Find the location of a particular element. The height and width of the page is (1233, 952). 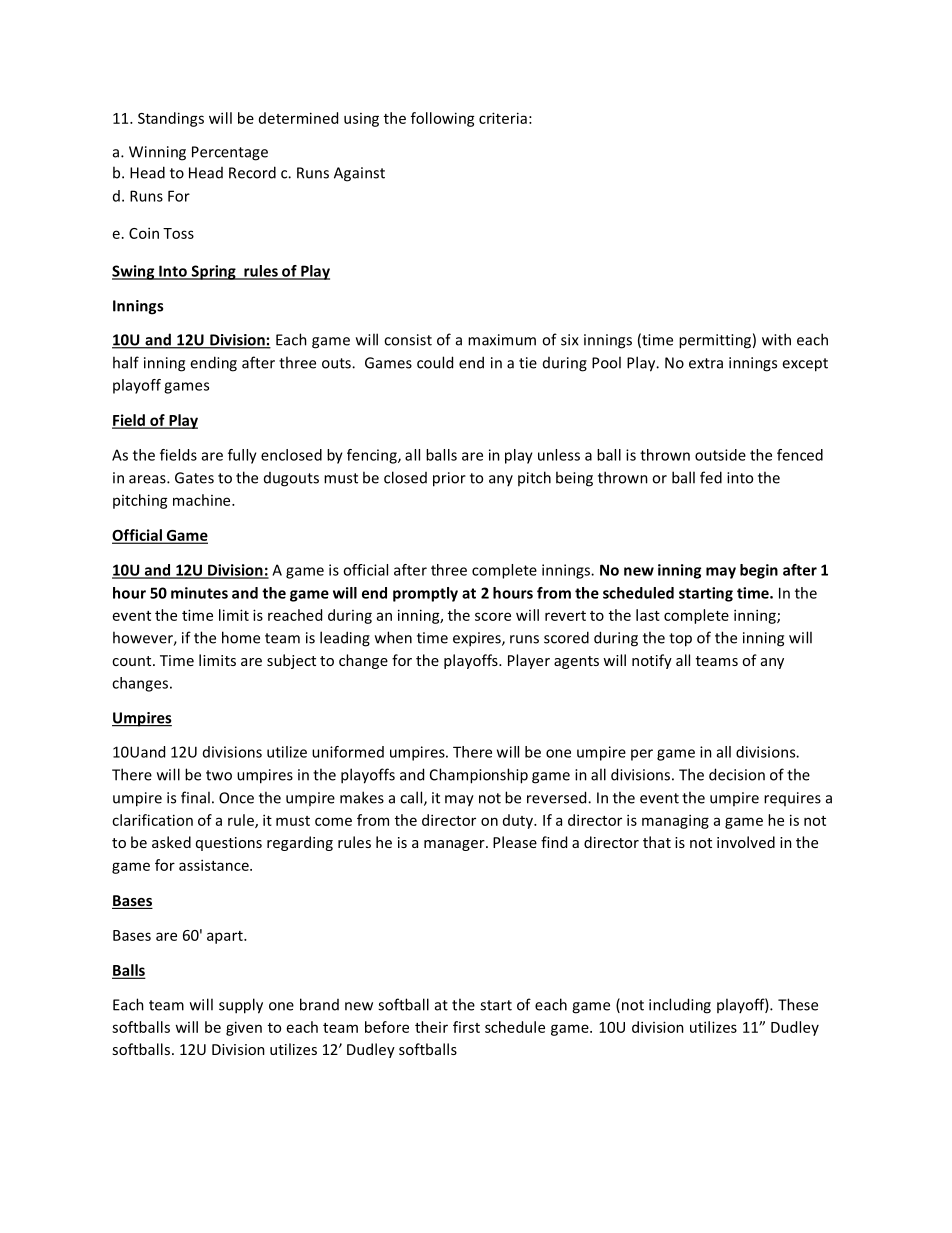

Percentage is located at coordinates (230, 153).
